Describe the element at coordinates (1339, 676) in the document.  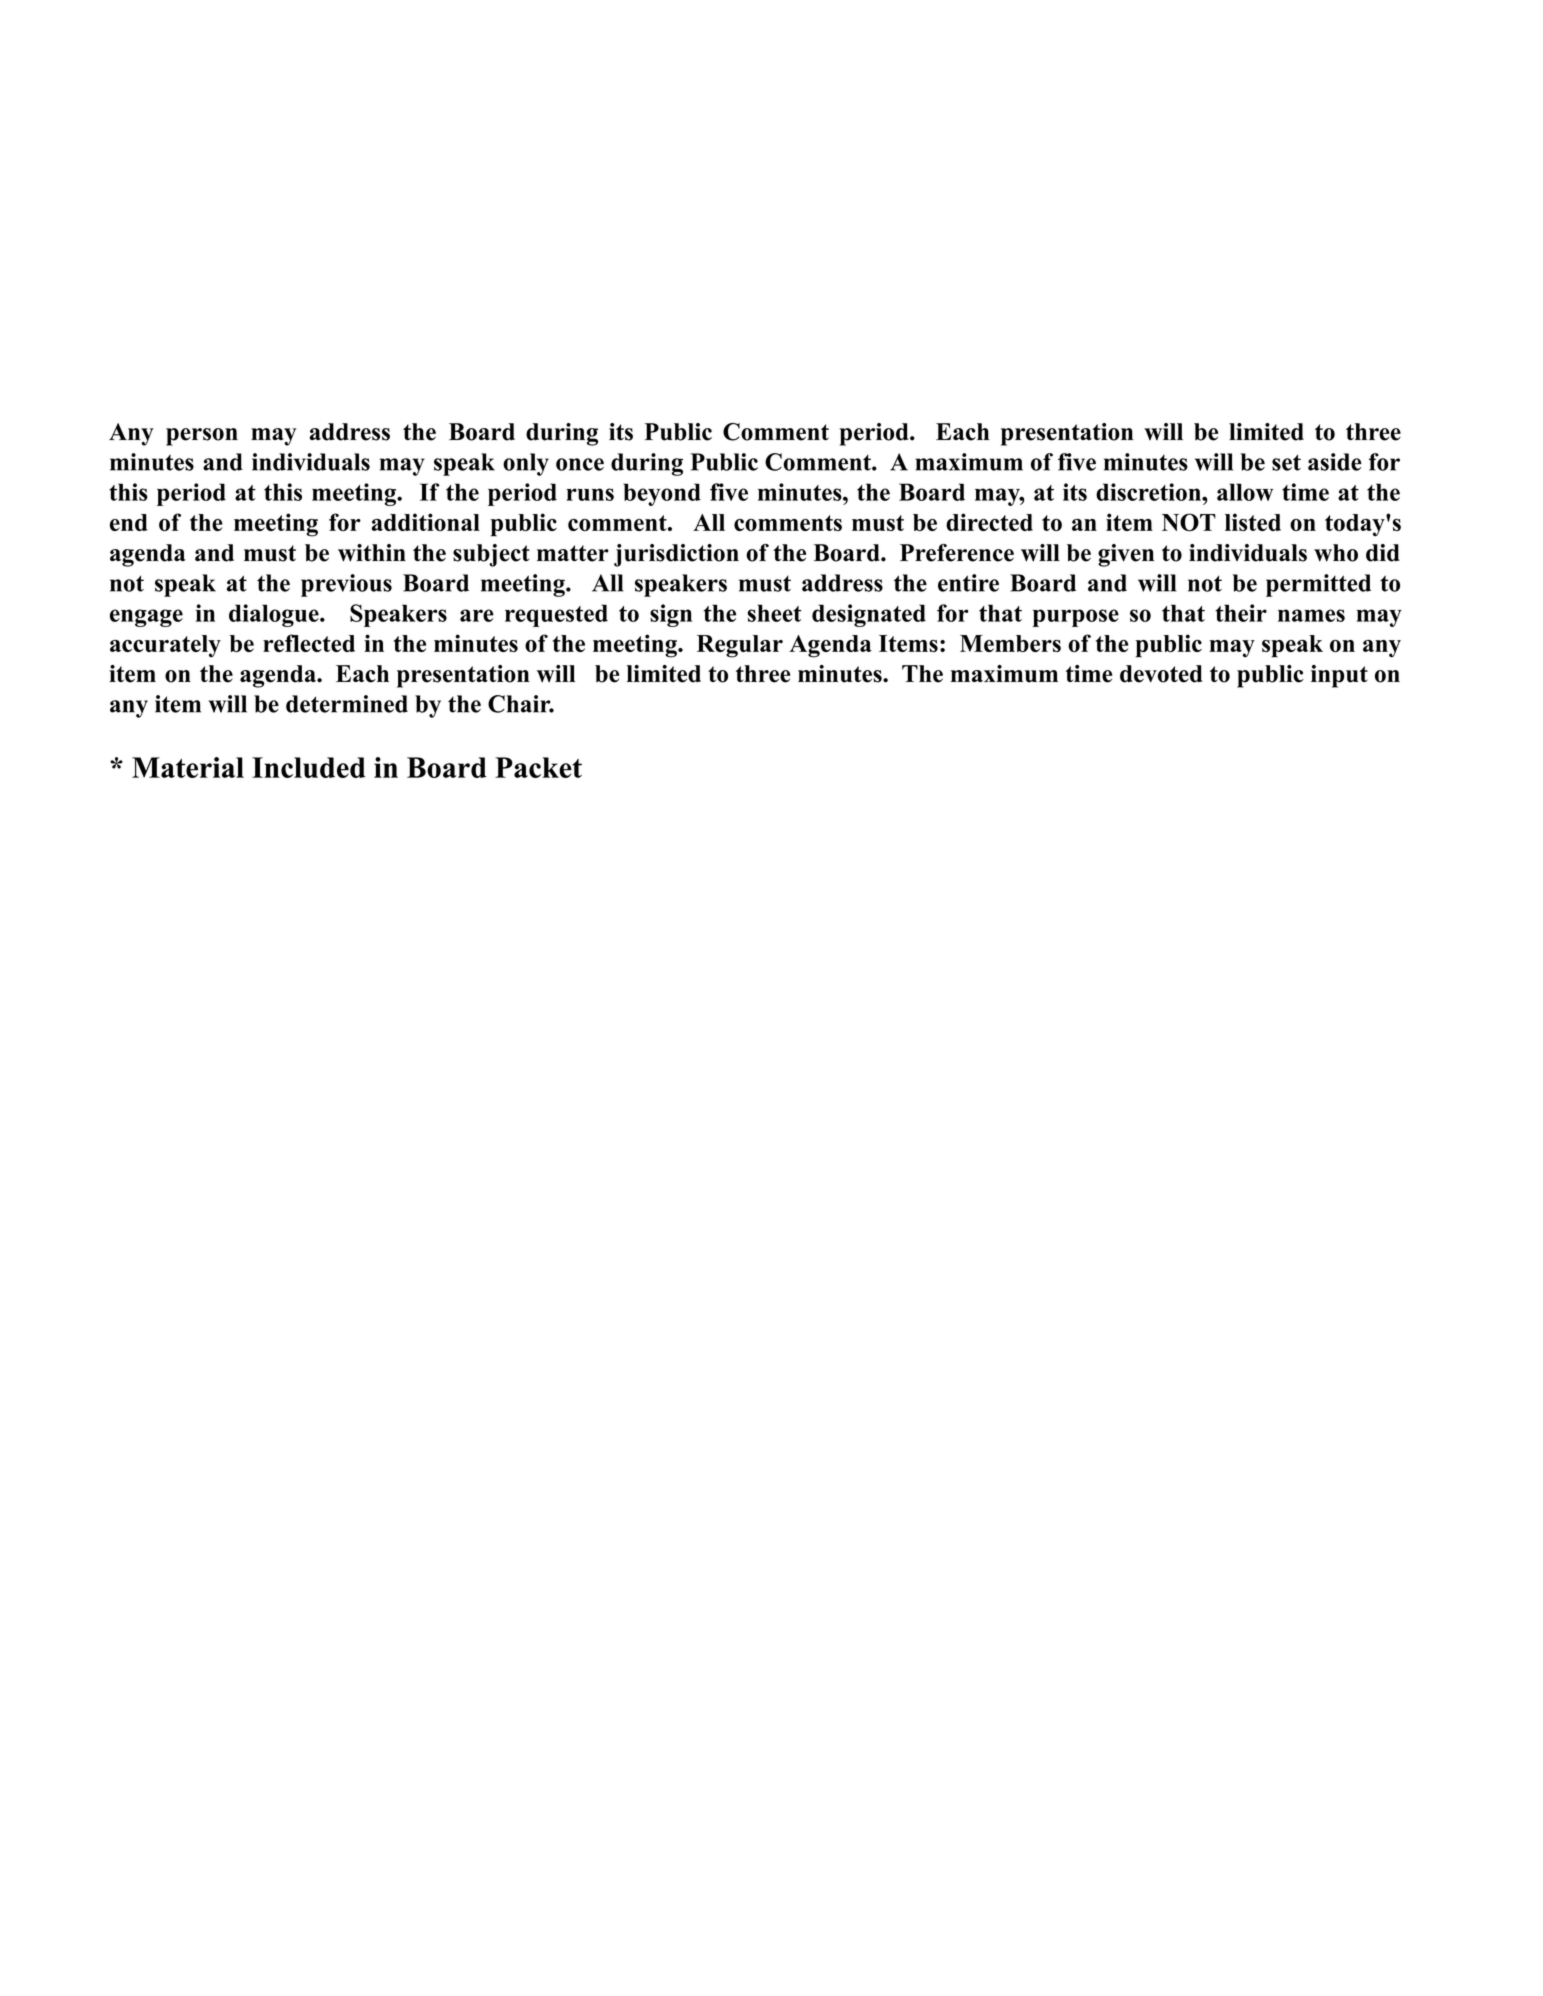
I see `input` at that location.
